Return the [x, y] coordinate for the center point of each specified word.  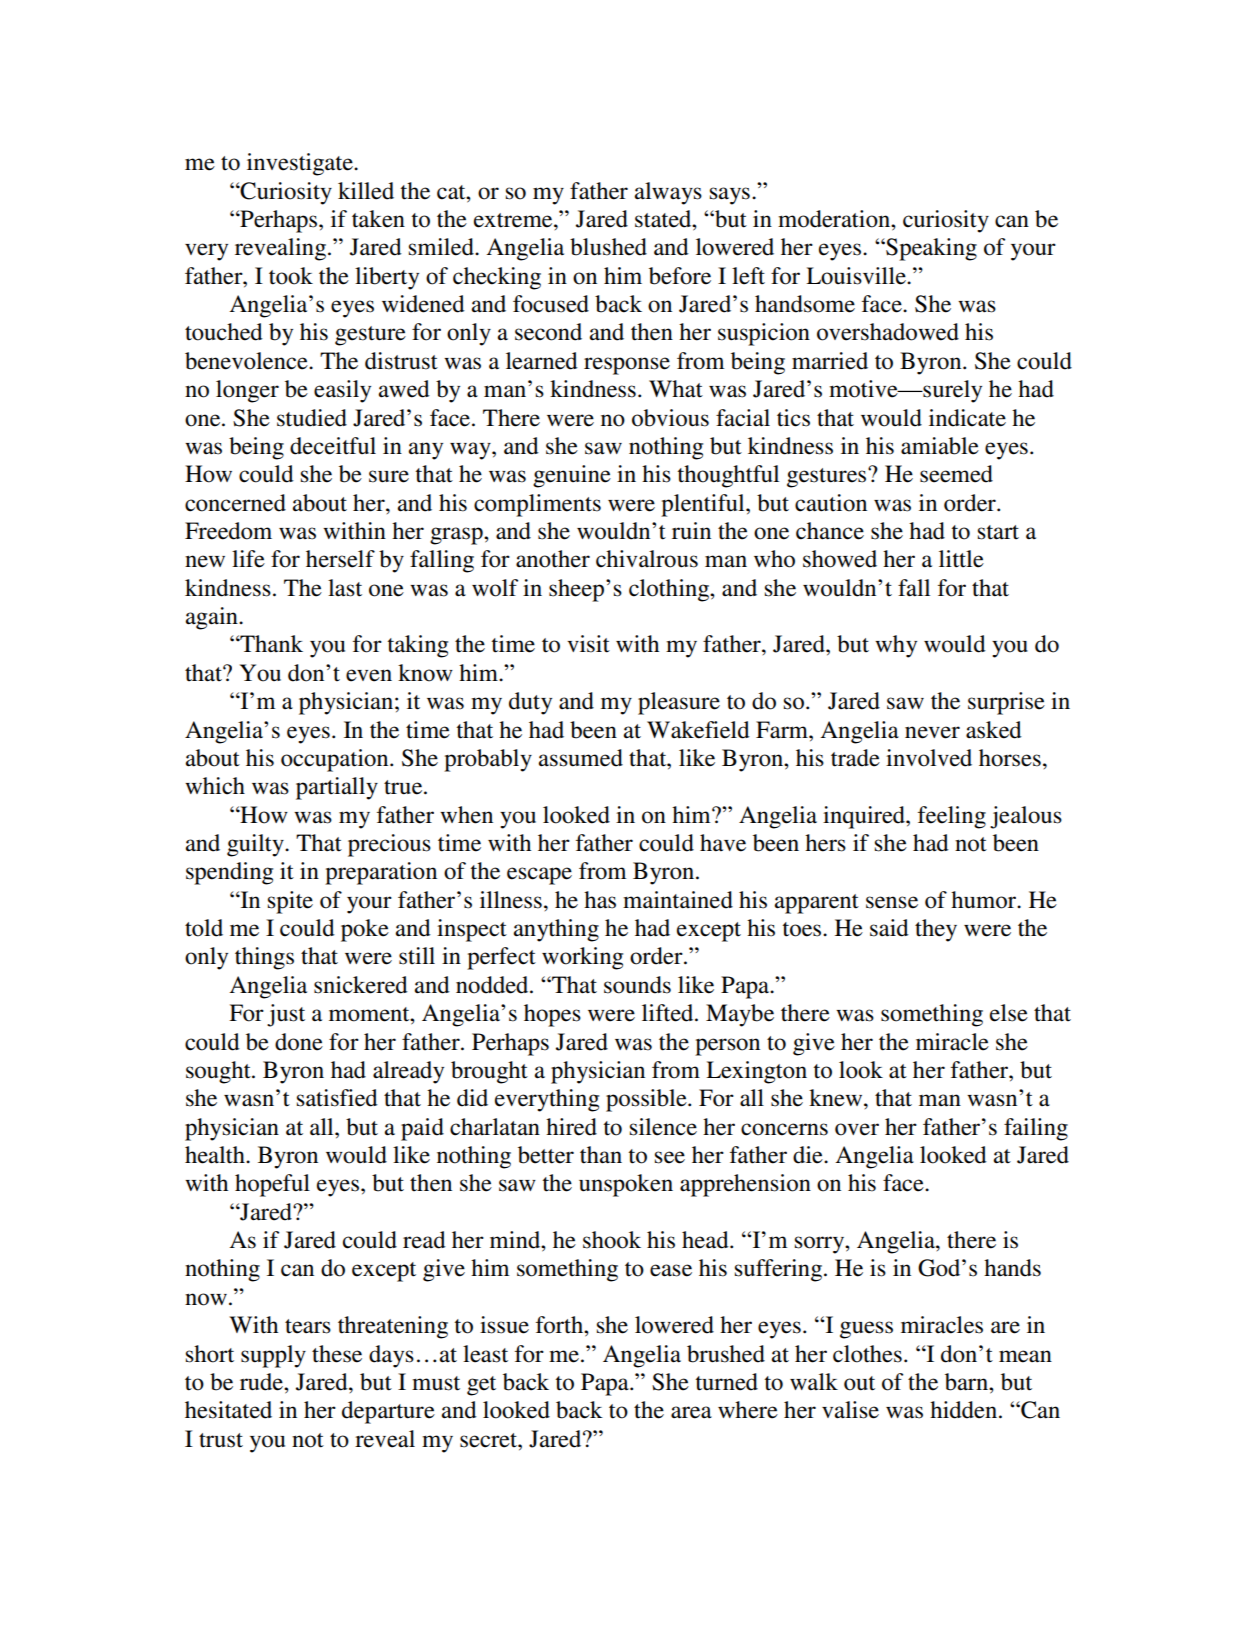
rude [262, 1382]
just [286, 1015]
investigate [301, 164]
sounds [637, 985]
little [961, 559]
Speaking [930, 249]
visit [588, 644]
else [1009, 1013]
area [691, 1412]
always [668, 193]
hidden [965, 1410]
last [345, 588]
